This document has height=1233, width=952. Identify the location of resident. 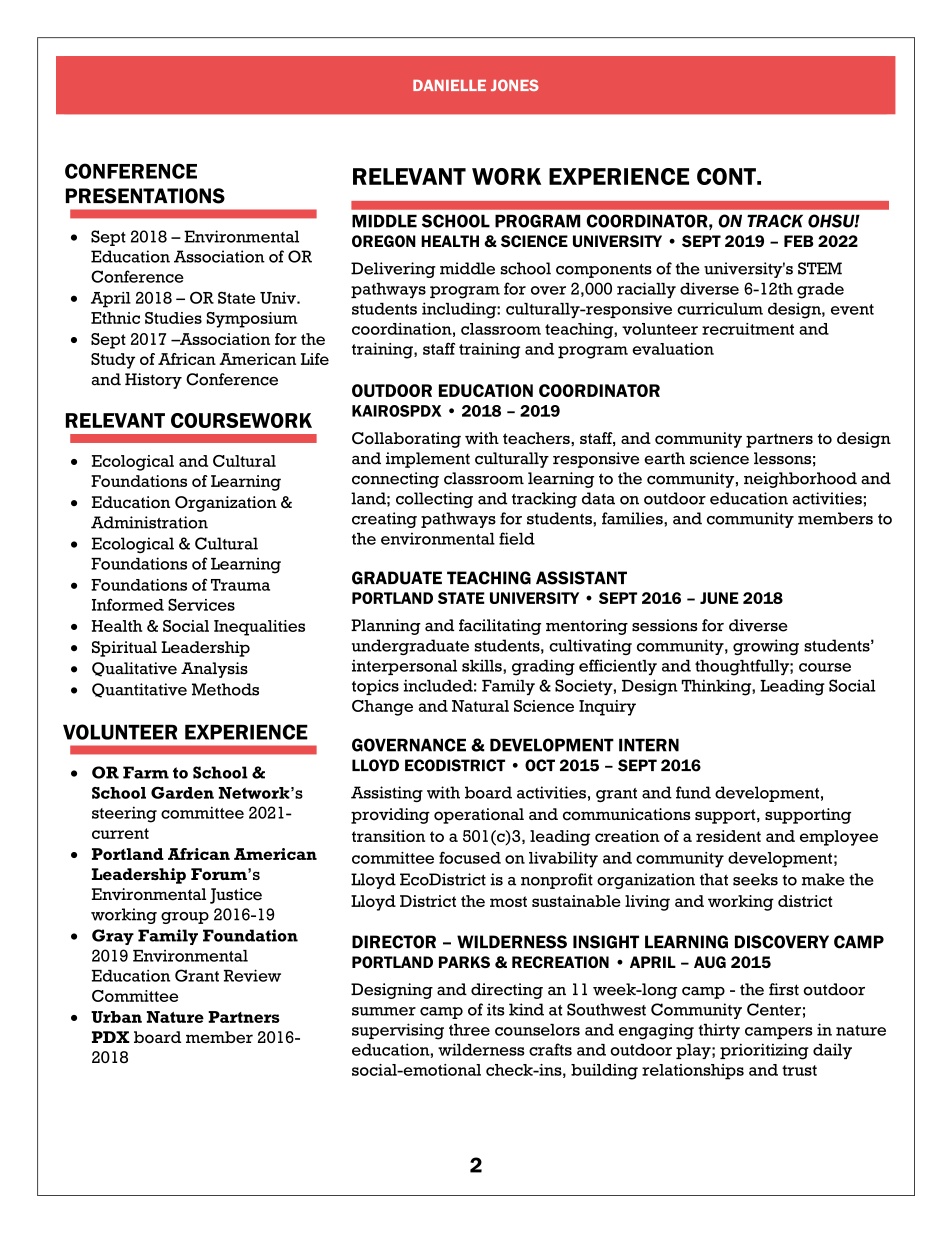
(728, 836).
